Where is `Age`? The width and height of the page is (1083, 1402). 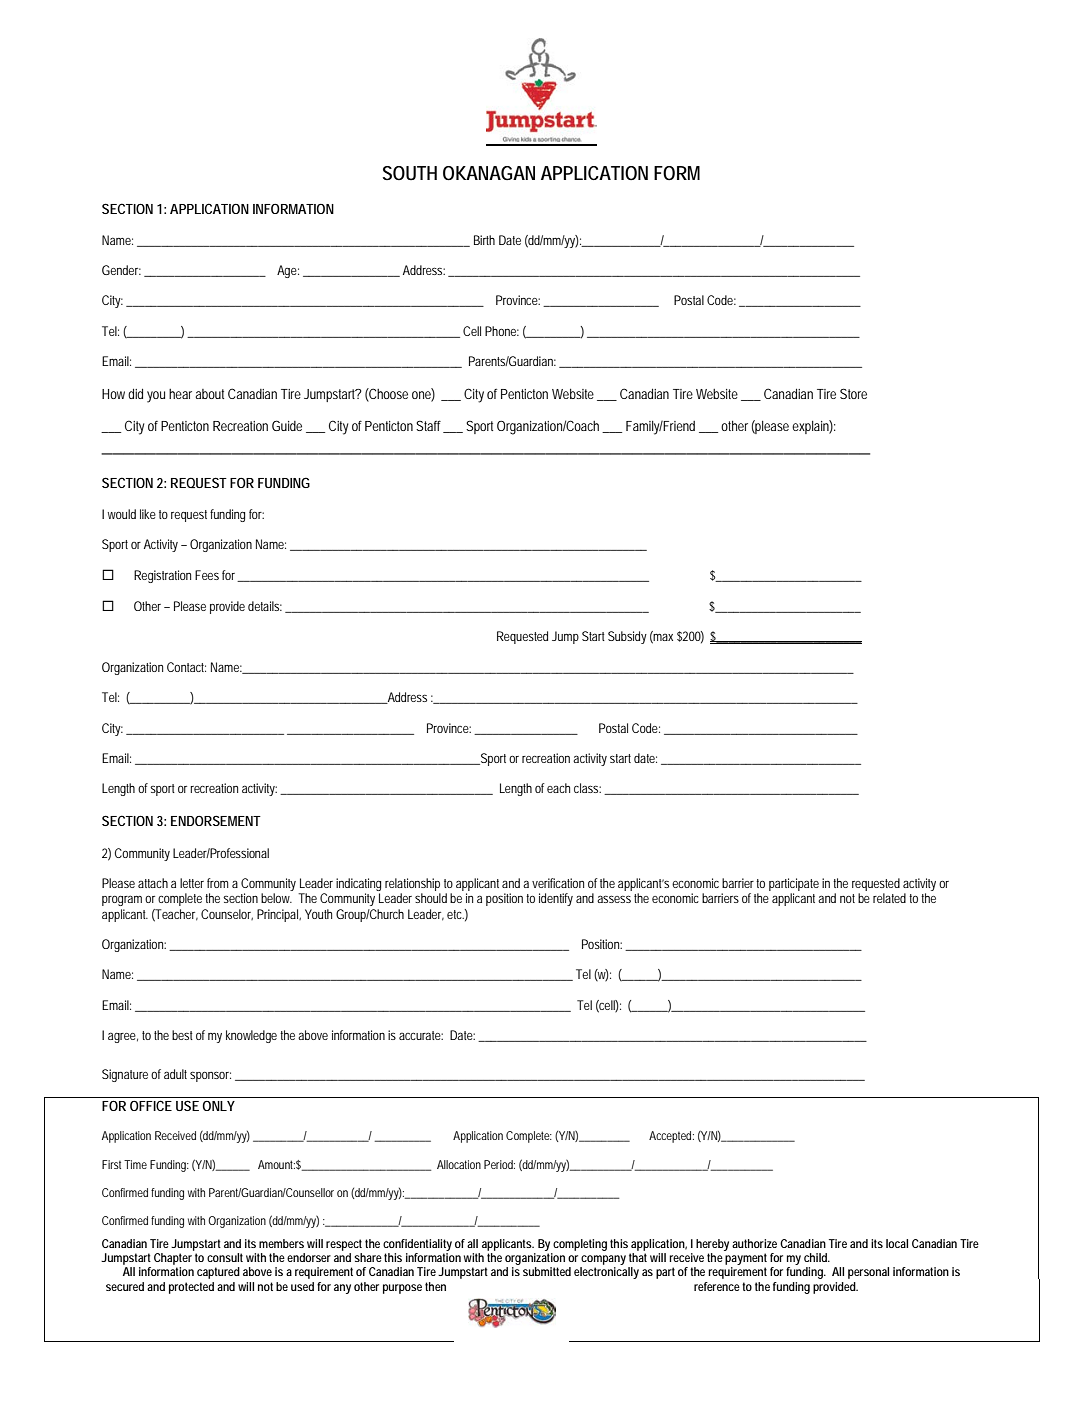
Age is located at coordinates (288, 271).
